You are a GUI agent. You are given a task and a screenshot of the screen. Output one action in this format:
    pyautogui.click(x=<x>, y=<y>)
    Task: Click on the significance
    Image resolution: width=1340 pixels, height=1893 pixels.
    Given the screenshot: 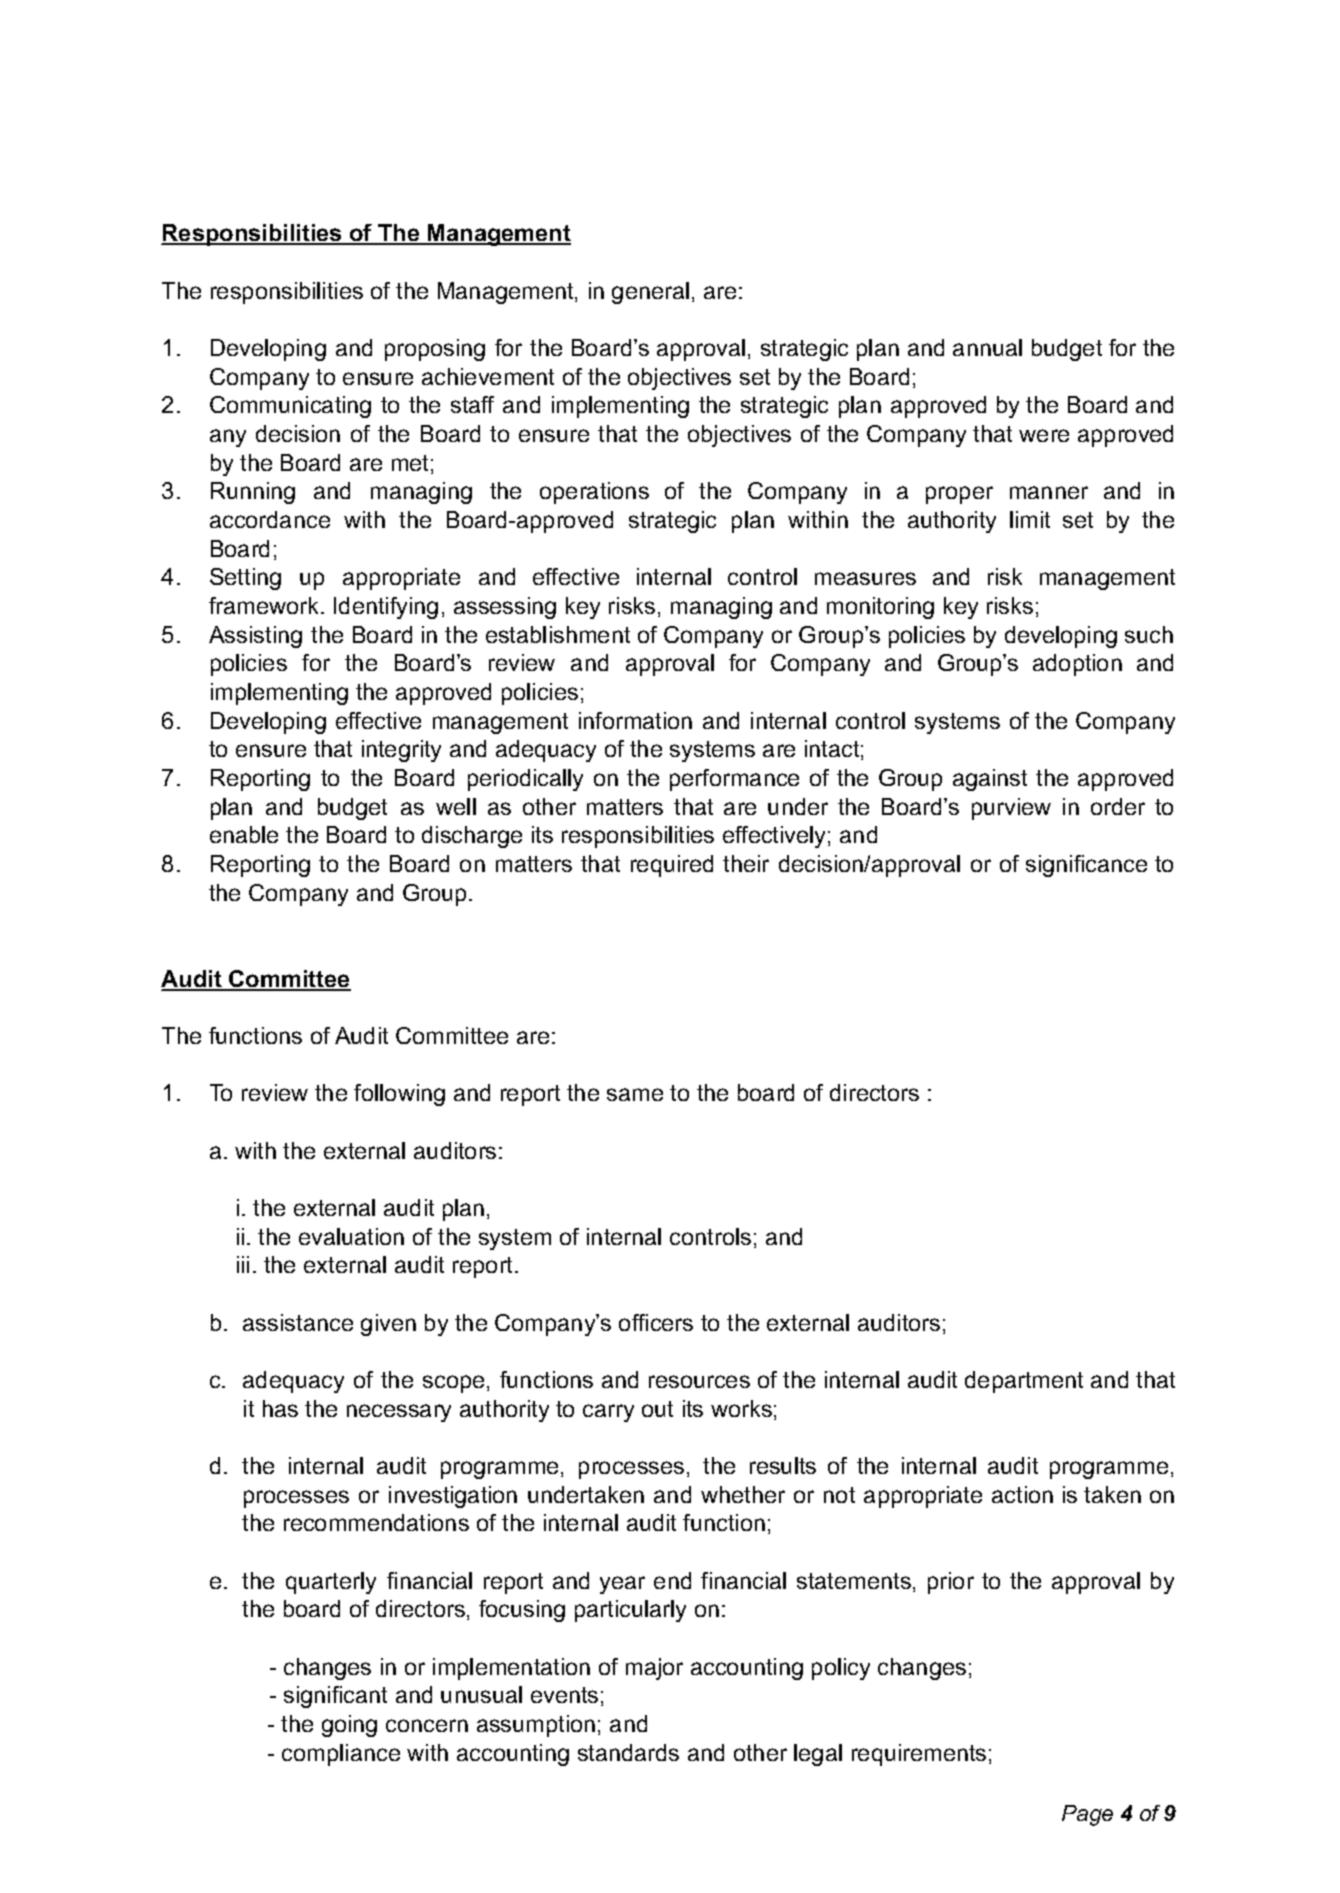 What is the action you would take?
    pyautogui.click(x=1086, y=866)
